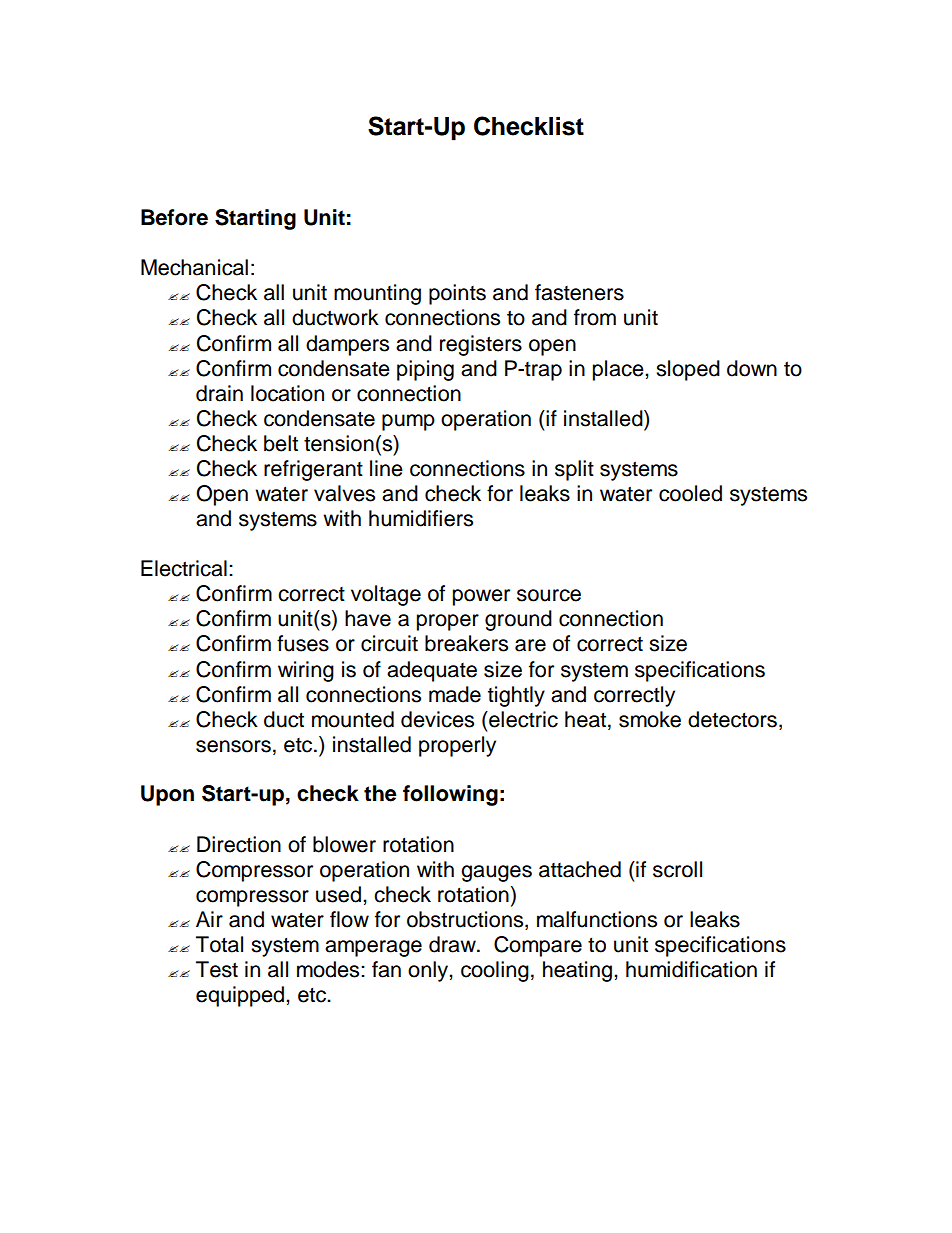  Describe the element at coordinates (579, 292) in the page. I see `fasteners` at that location.
